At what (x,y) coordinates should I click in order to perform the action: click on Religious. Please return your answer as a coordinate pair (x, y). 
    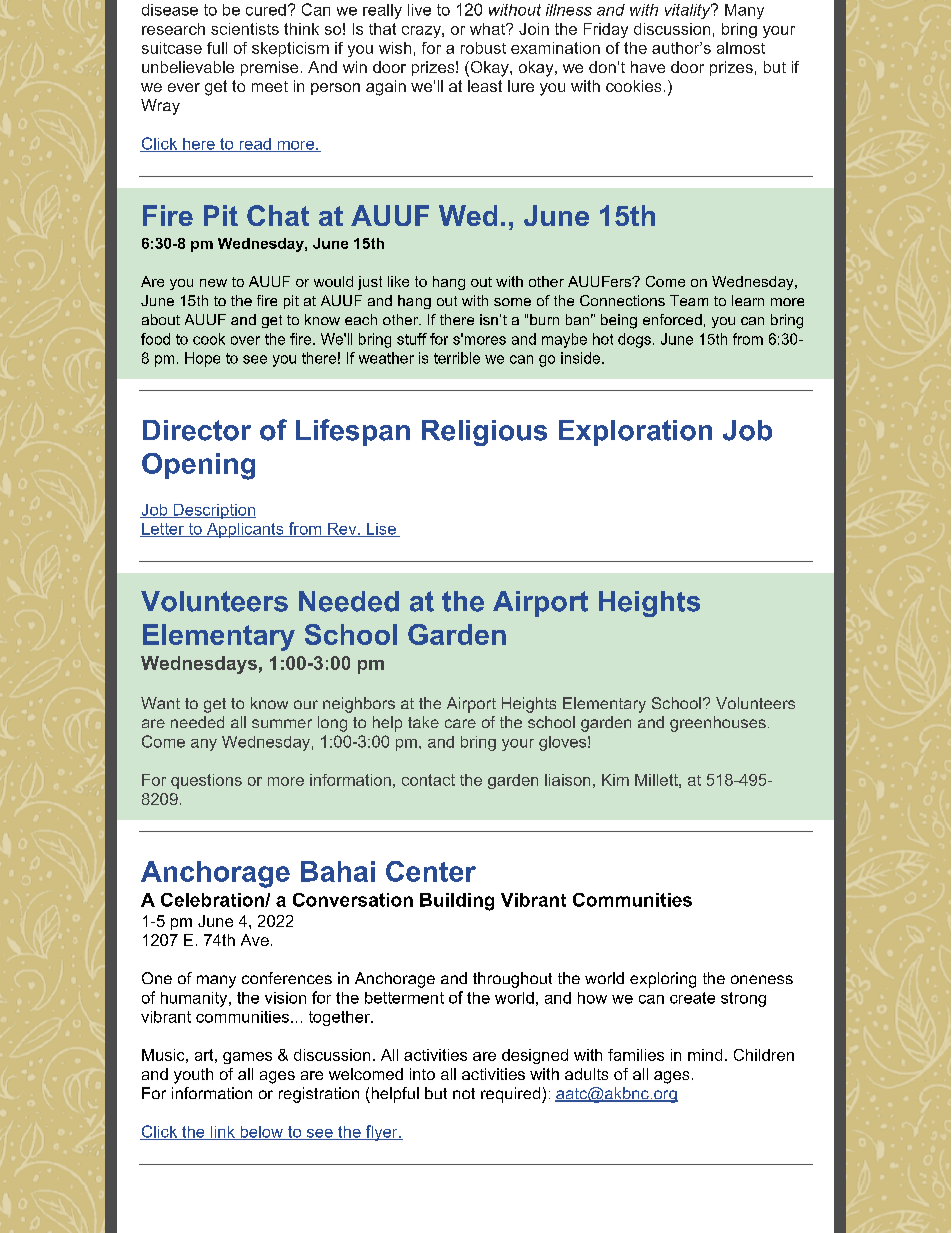
    Looking at the image, I should click on (484, 433).
